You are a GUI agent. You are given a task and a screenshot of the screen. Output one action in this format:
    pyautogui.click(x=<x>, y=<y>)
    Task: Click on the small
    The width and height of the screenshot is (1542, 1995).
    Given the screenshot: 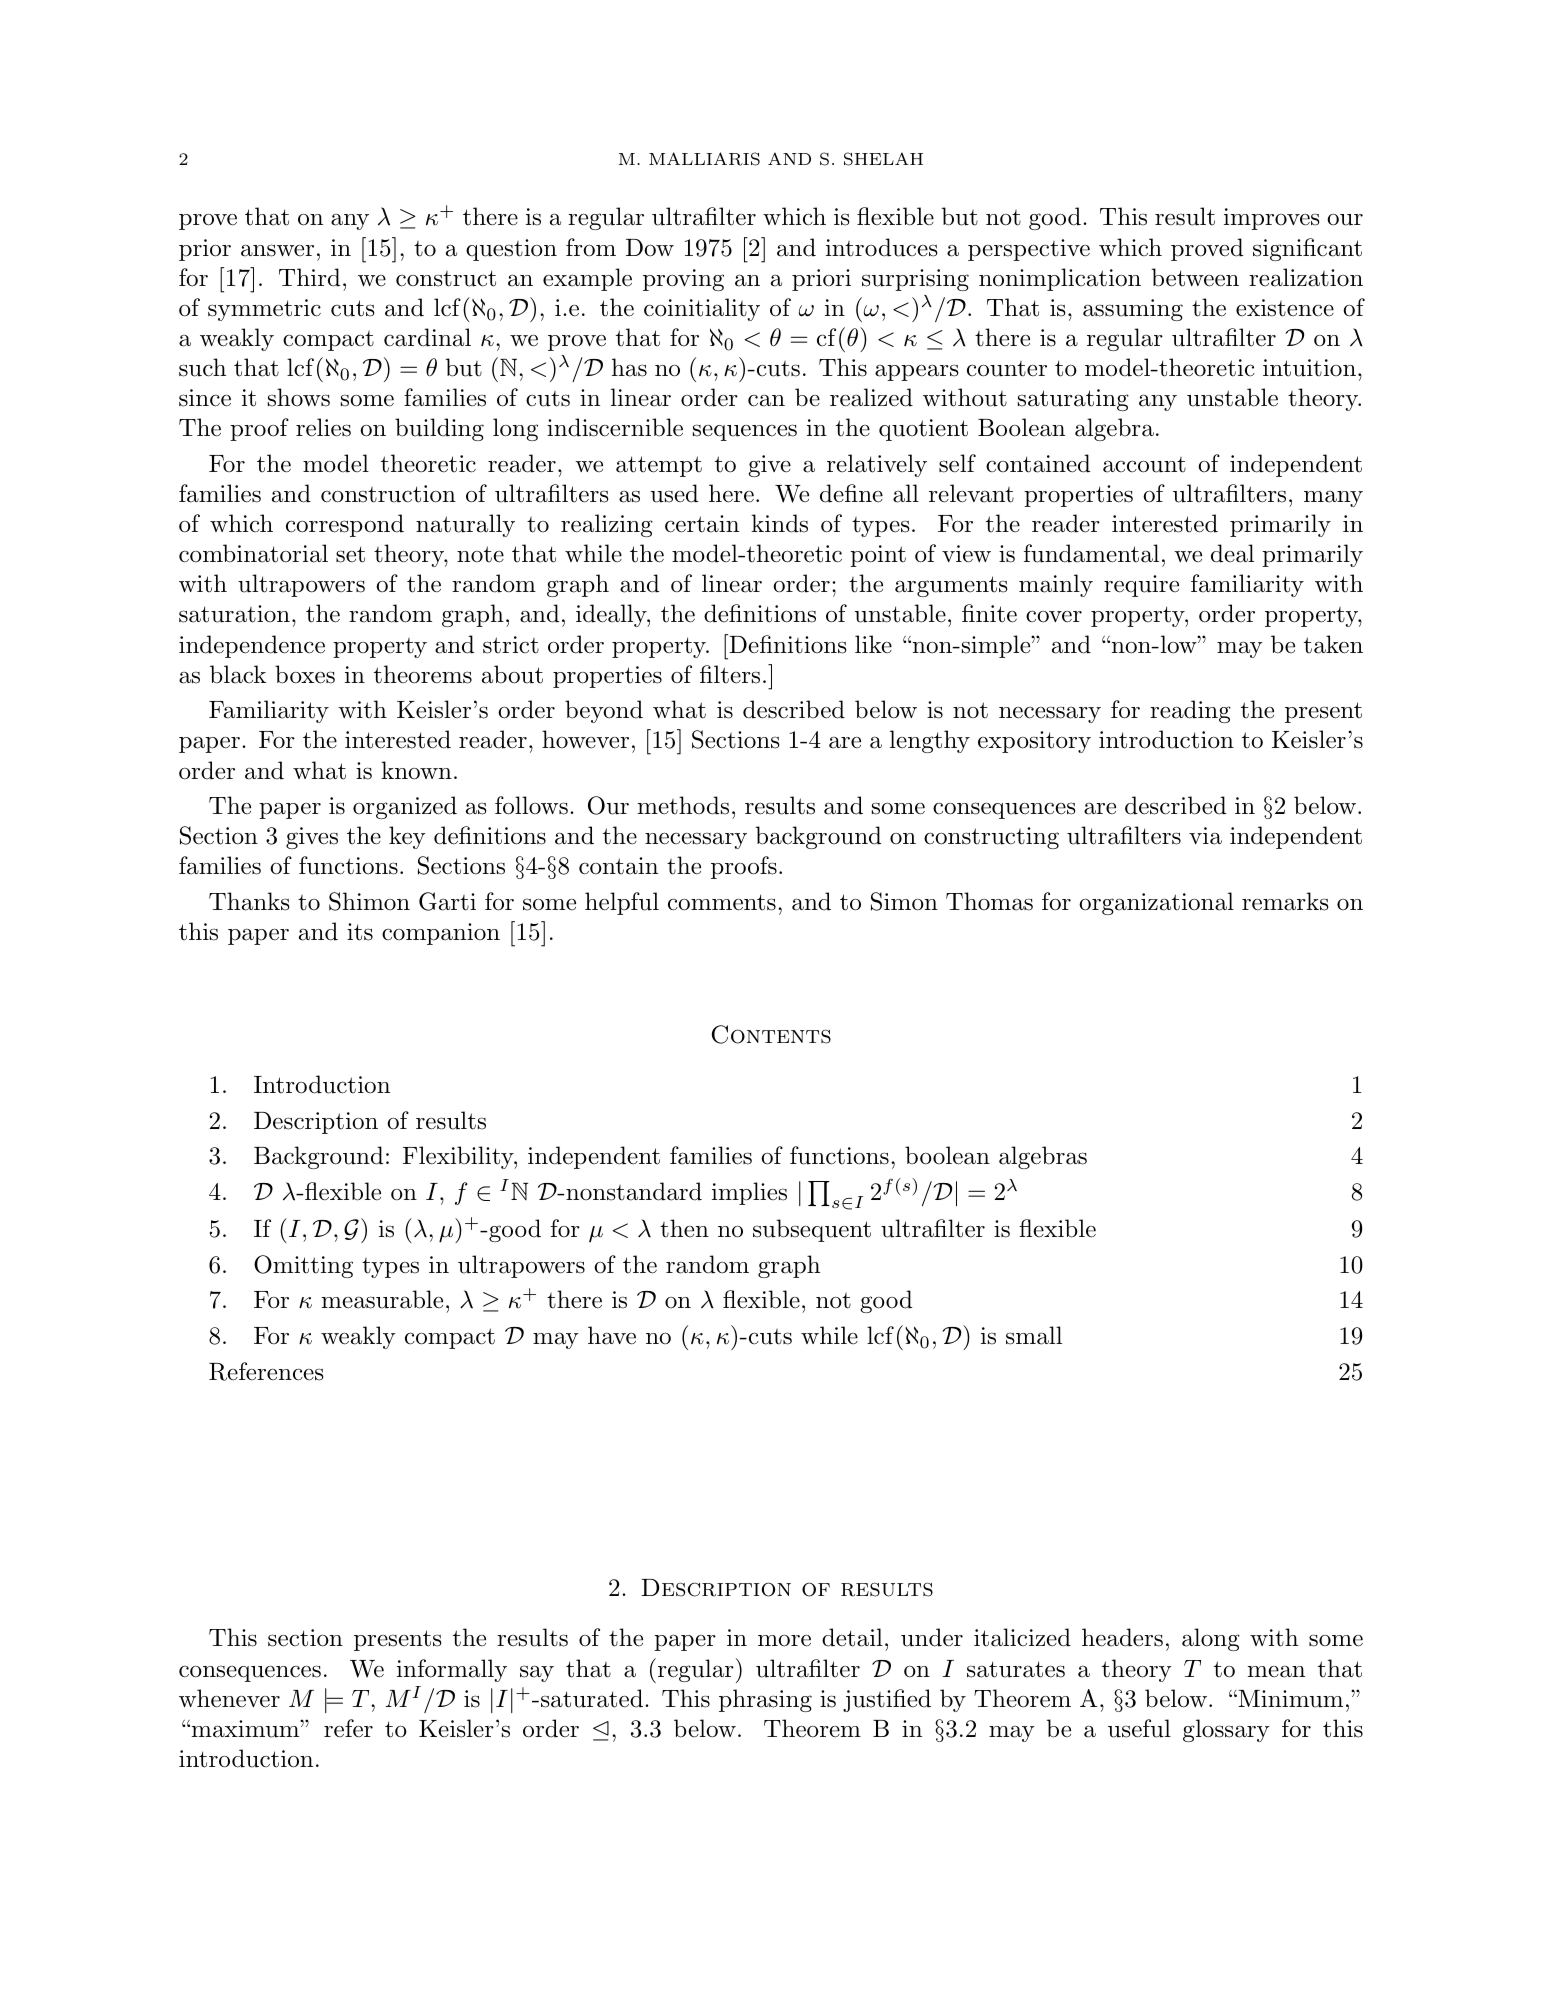 What is the action you would take?
    pyautogui.click(x=1034, y=1335)
